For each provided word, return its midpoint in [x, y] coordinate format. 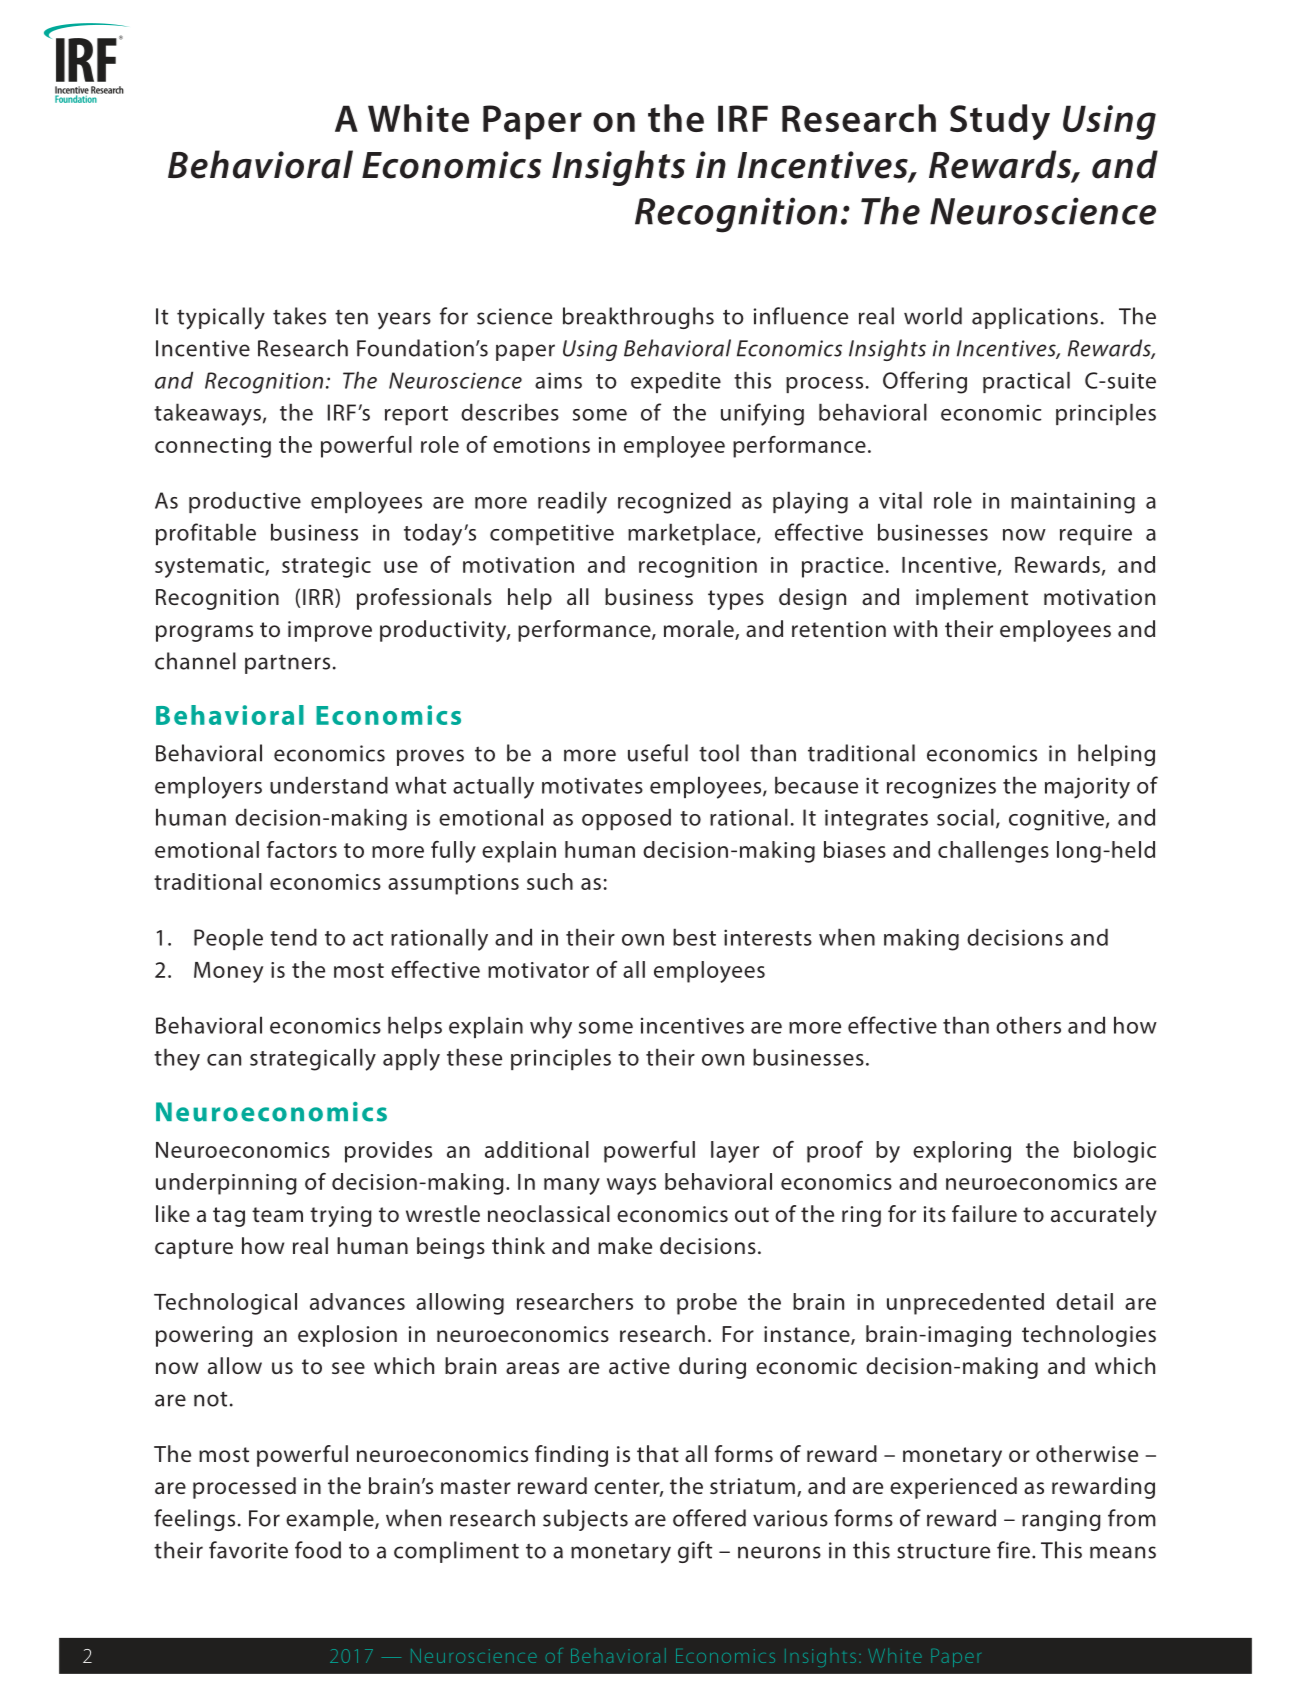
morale [700, 630]
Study [1000, 122]
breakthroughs [638, 318]
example [331, 1520]
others [1028, 1025]
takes [299, 316]
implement [972, 599]
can [224, 1060]
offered [709, 1518]
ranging [1061, 1520]
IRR [319, 596]
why [551, 1027]
